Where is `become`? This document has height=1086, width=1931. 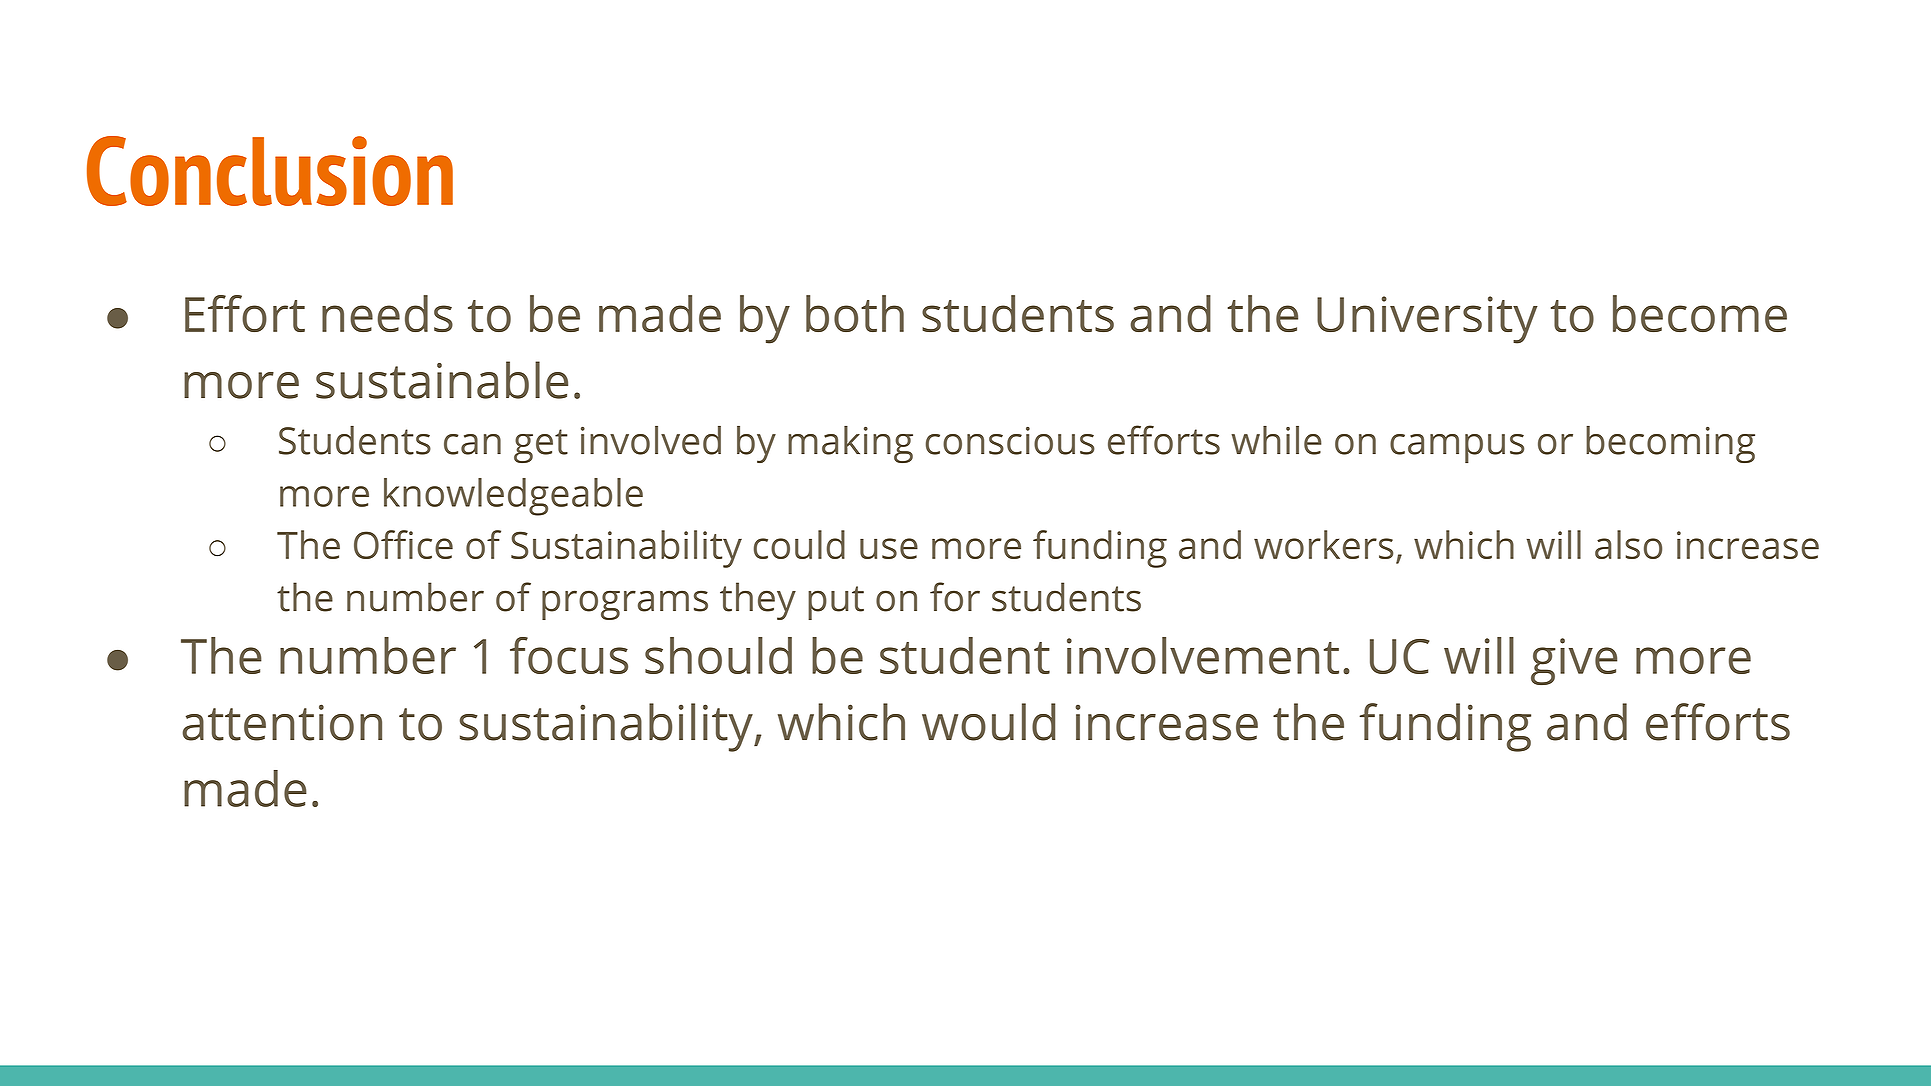
become is located at coordinates (1700, 313).
